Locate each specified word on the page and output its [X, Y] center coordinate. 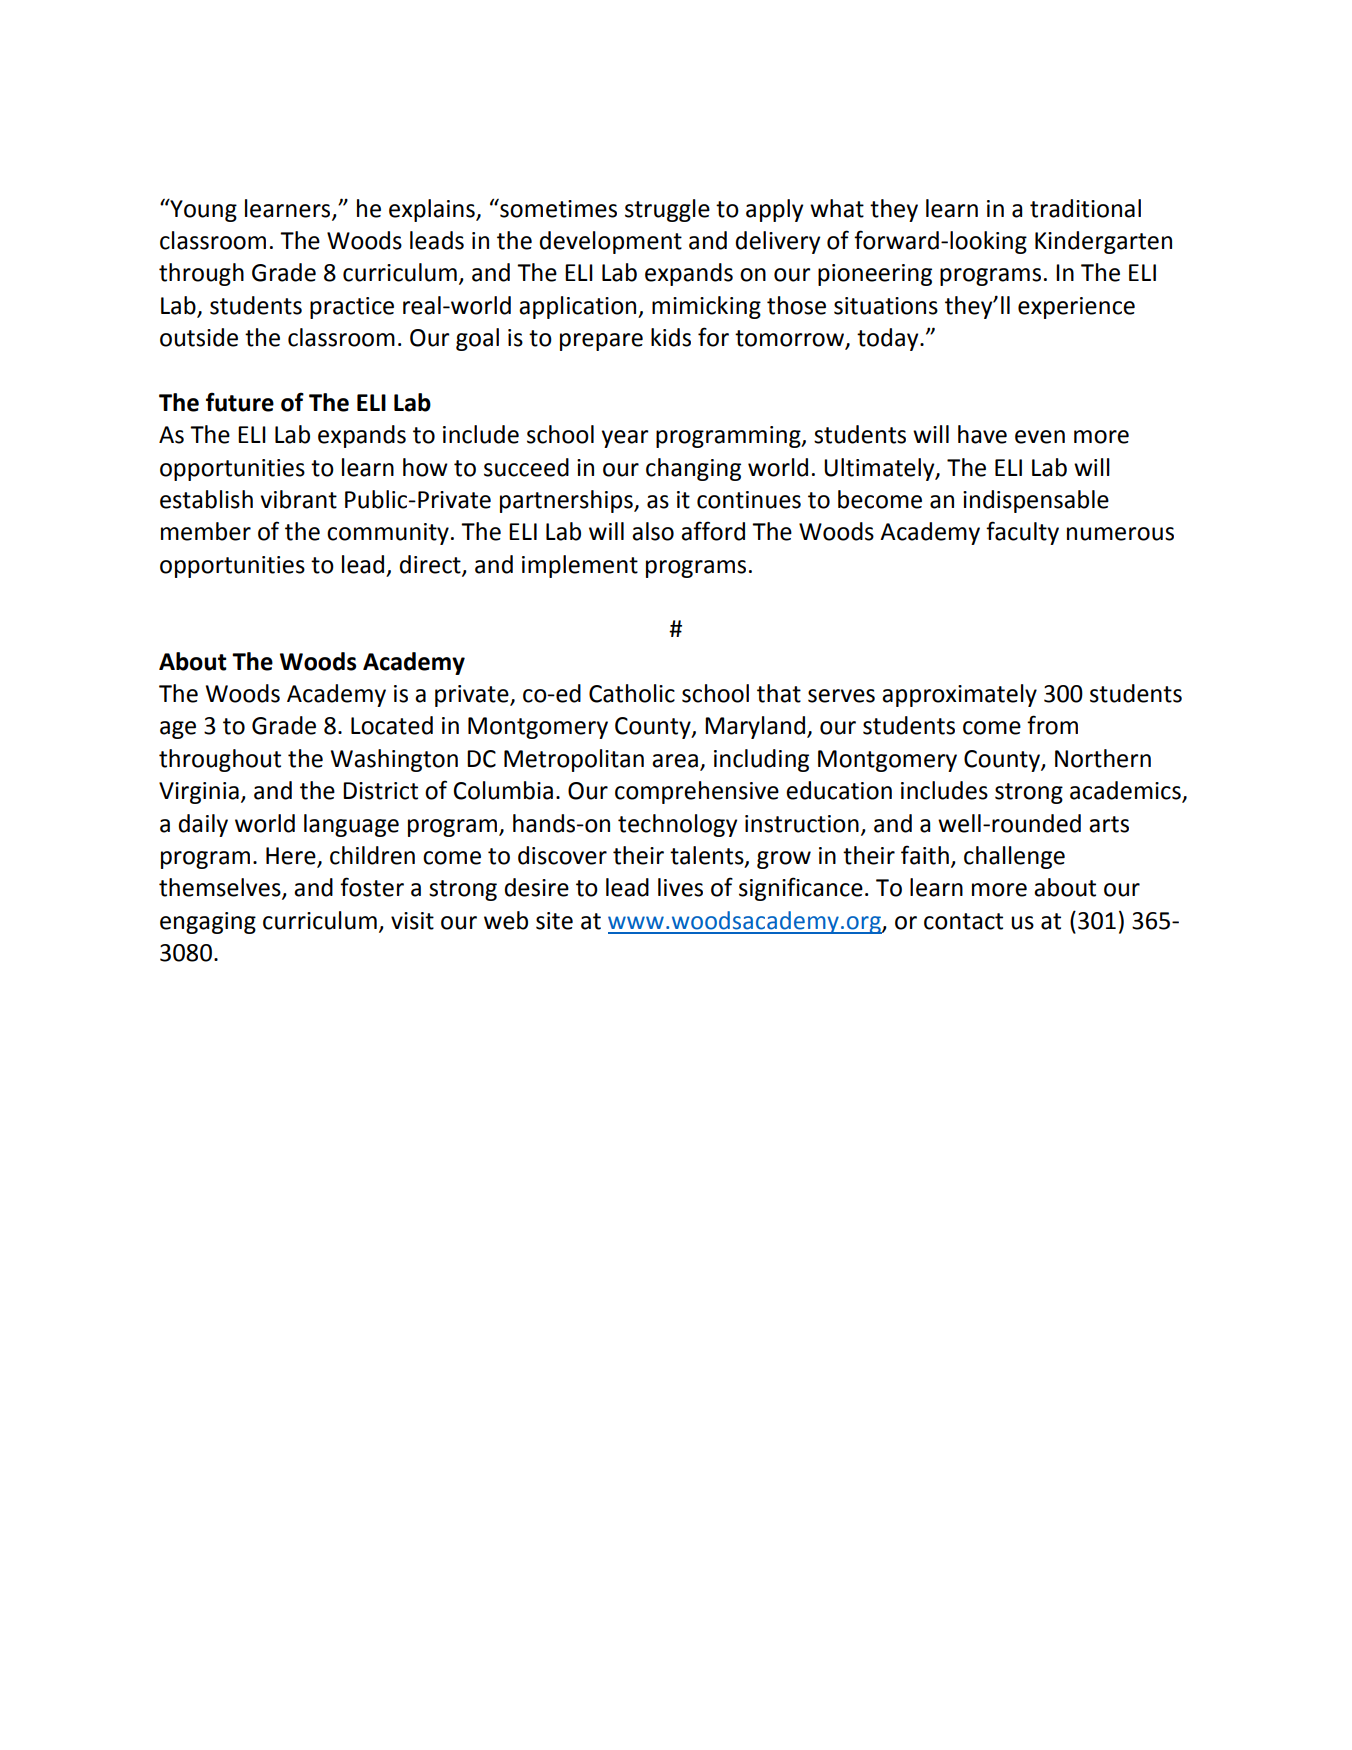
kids [671, 337]
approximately [959, 695]
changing [693, 469]
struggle [667, 210]
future [240, 402]
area [675, 761]
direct [431, 565]
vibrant [298, 499]
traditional [1085, 208]
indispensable [1036, 501]
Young [202, 210]
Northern [1103, 758]
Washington [394, 760]
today [889, 339]
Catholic [632, 693]
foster [372, 887]
